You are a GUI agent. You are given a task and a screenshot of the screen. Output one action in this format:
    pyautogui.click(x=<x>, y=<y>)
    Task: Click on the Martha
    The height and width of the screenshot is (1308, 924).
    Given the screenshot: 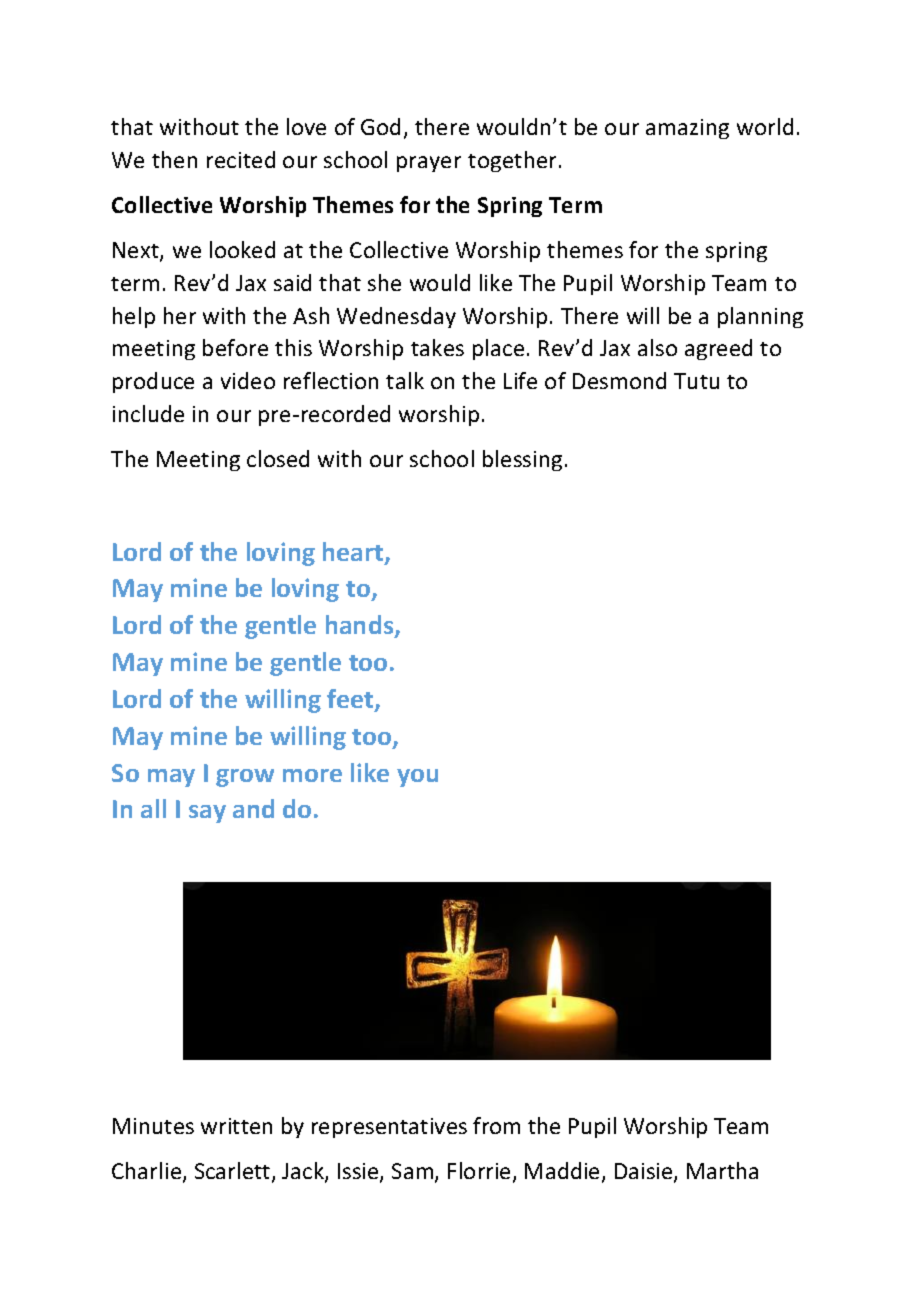 What is the action you would take?
    pyautogui.click(x=722, y=1170)
